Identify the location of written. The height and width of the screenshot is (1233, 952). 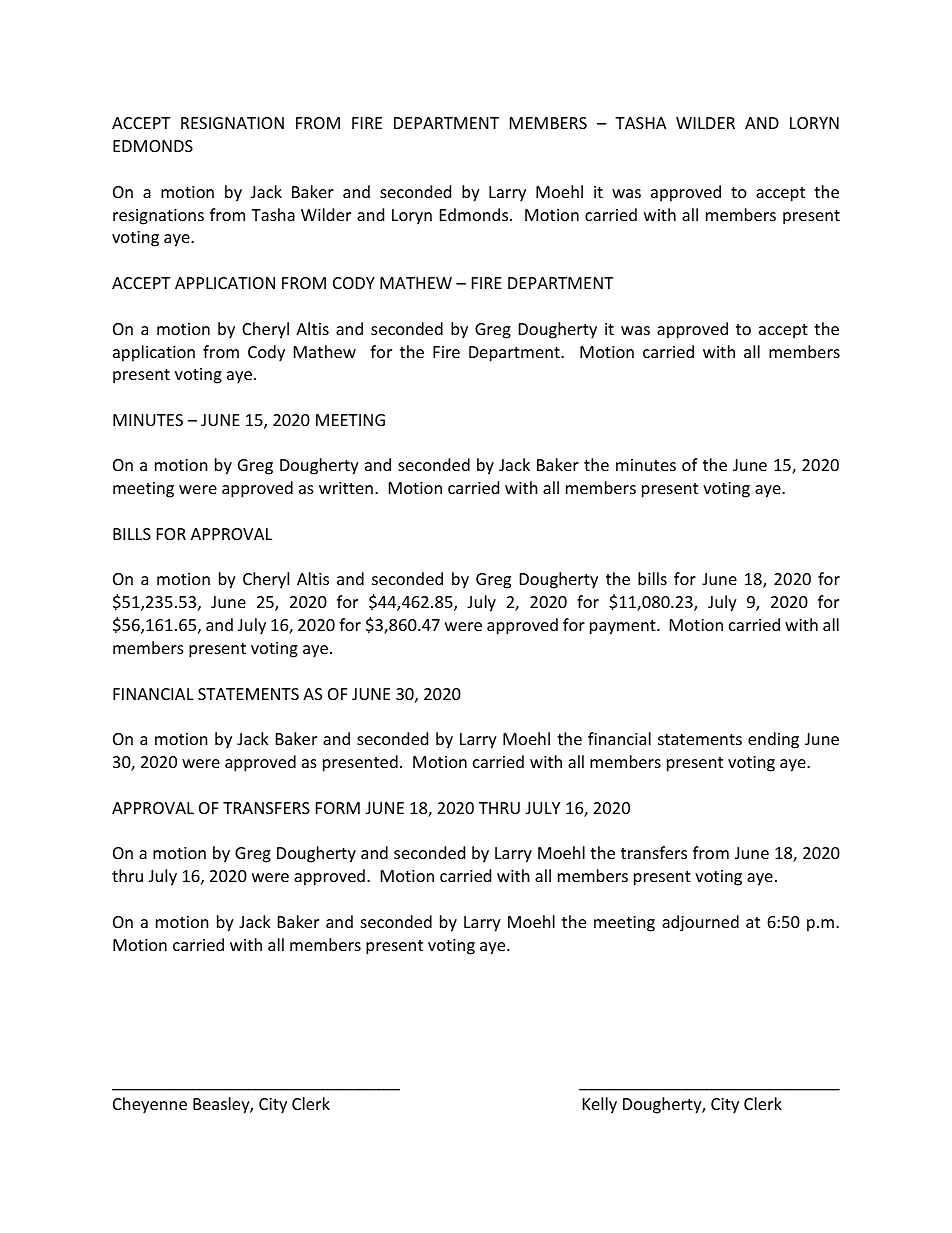
(346, 488).
